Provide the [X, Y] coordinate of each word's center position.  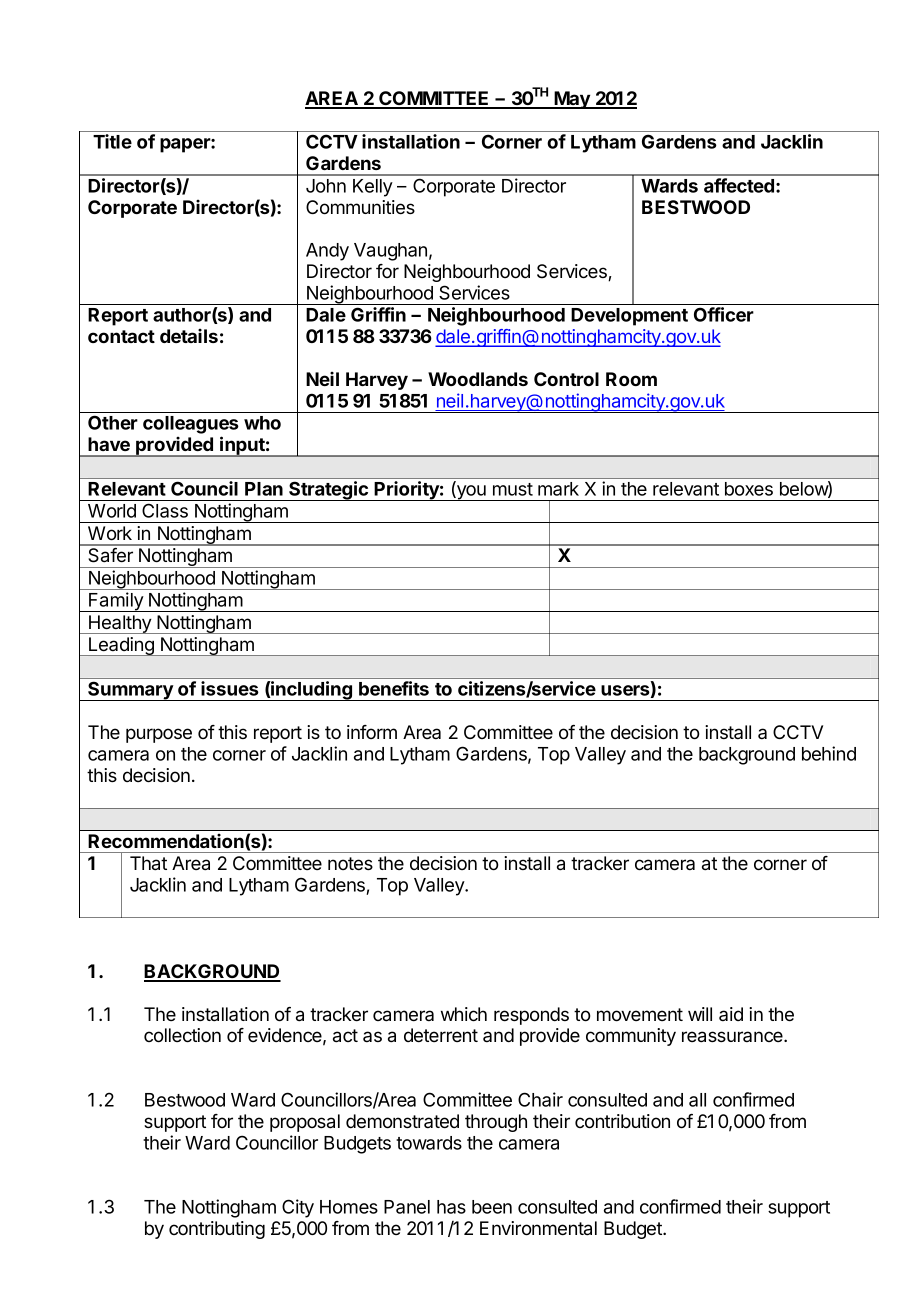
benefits [394, 688]
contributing [217, 1230]
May [572, 100]
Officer [724, 314]
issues [230, 688]
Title [112, 141]
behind [829, 753]
